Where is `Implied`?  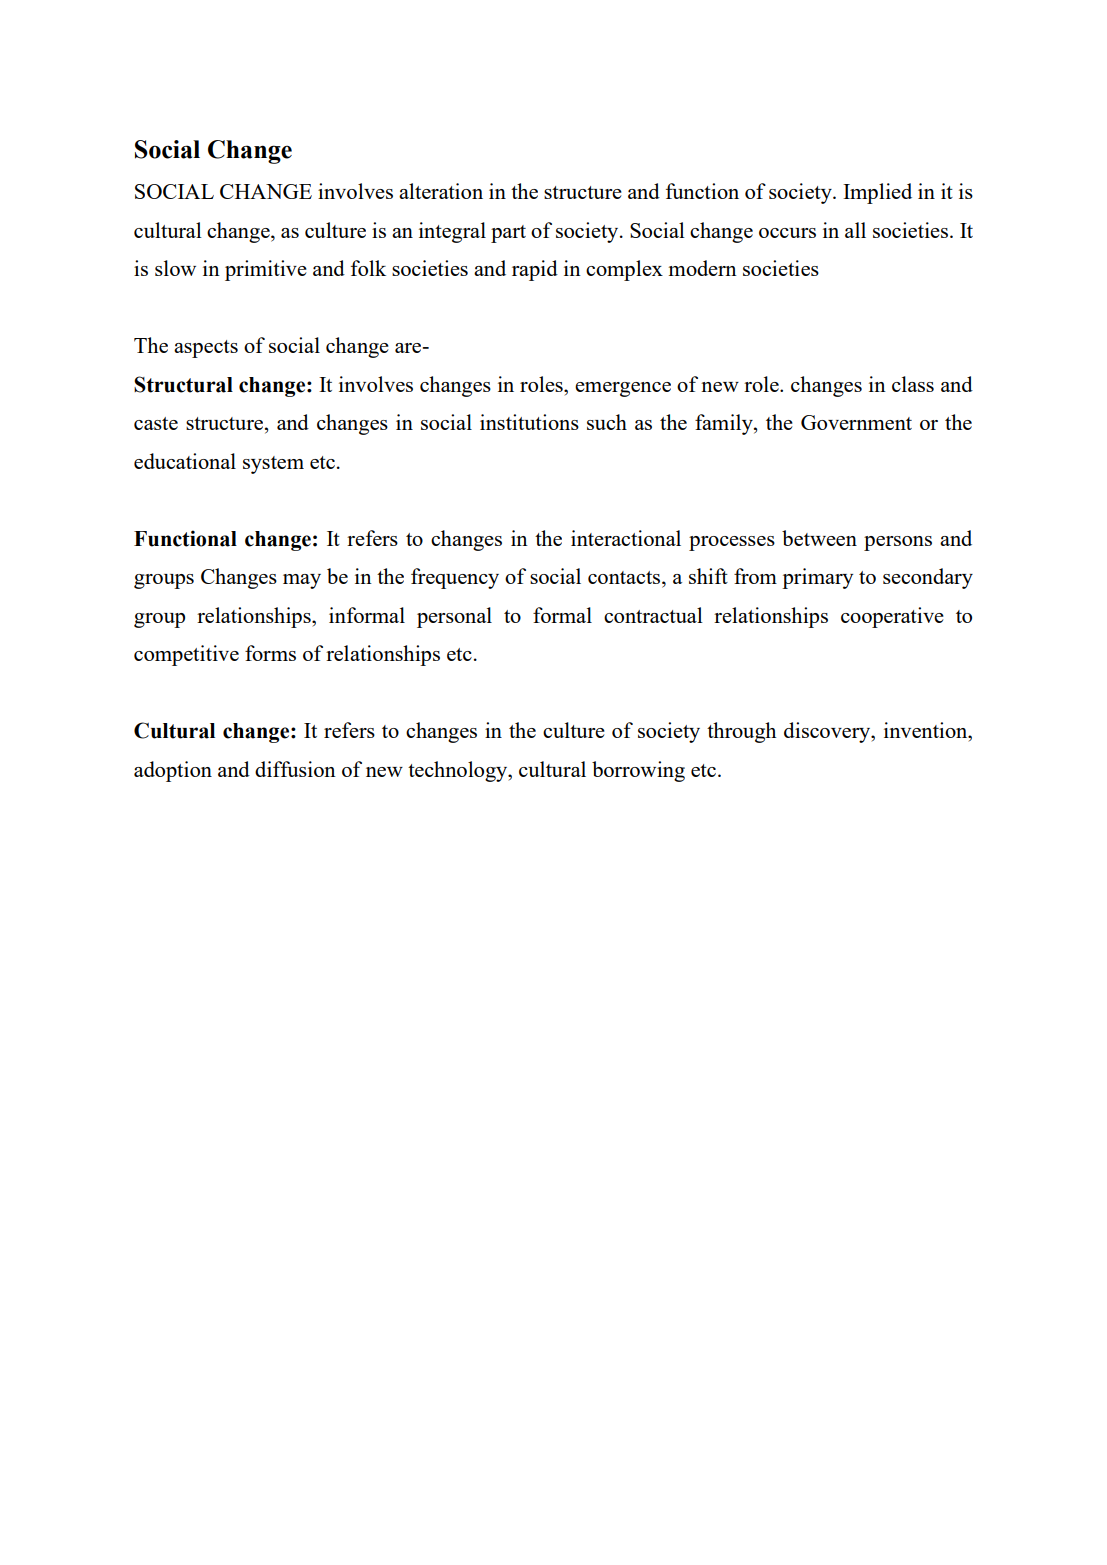 Implied is located at coordinates (877, 193).
